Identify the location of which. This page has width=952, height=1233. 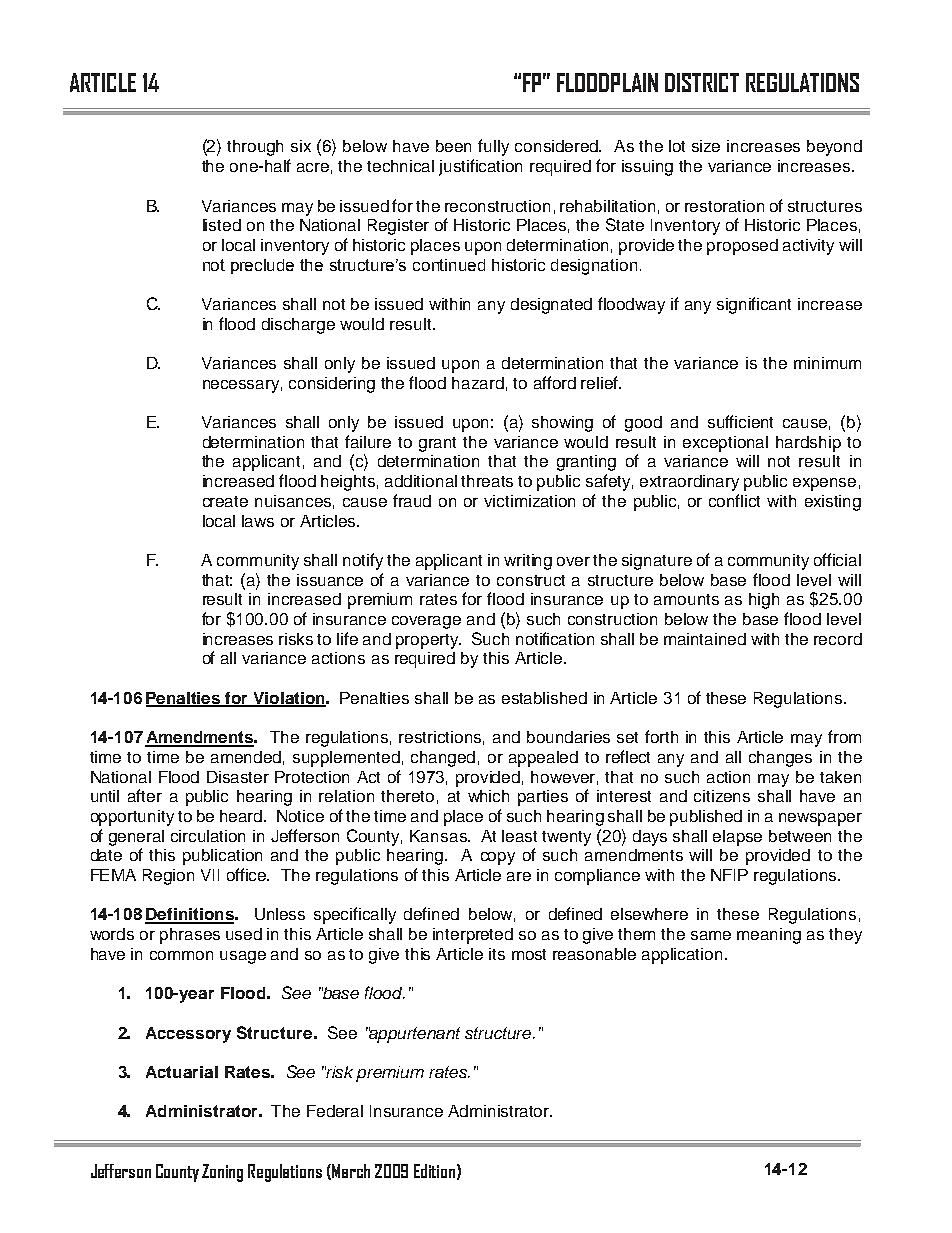
(488, 796).
